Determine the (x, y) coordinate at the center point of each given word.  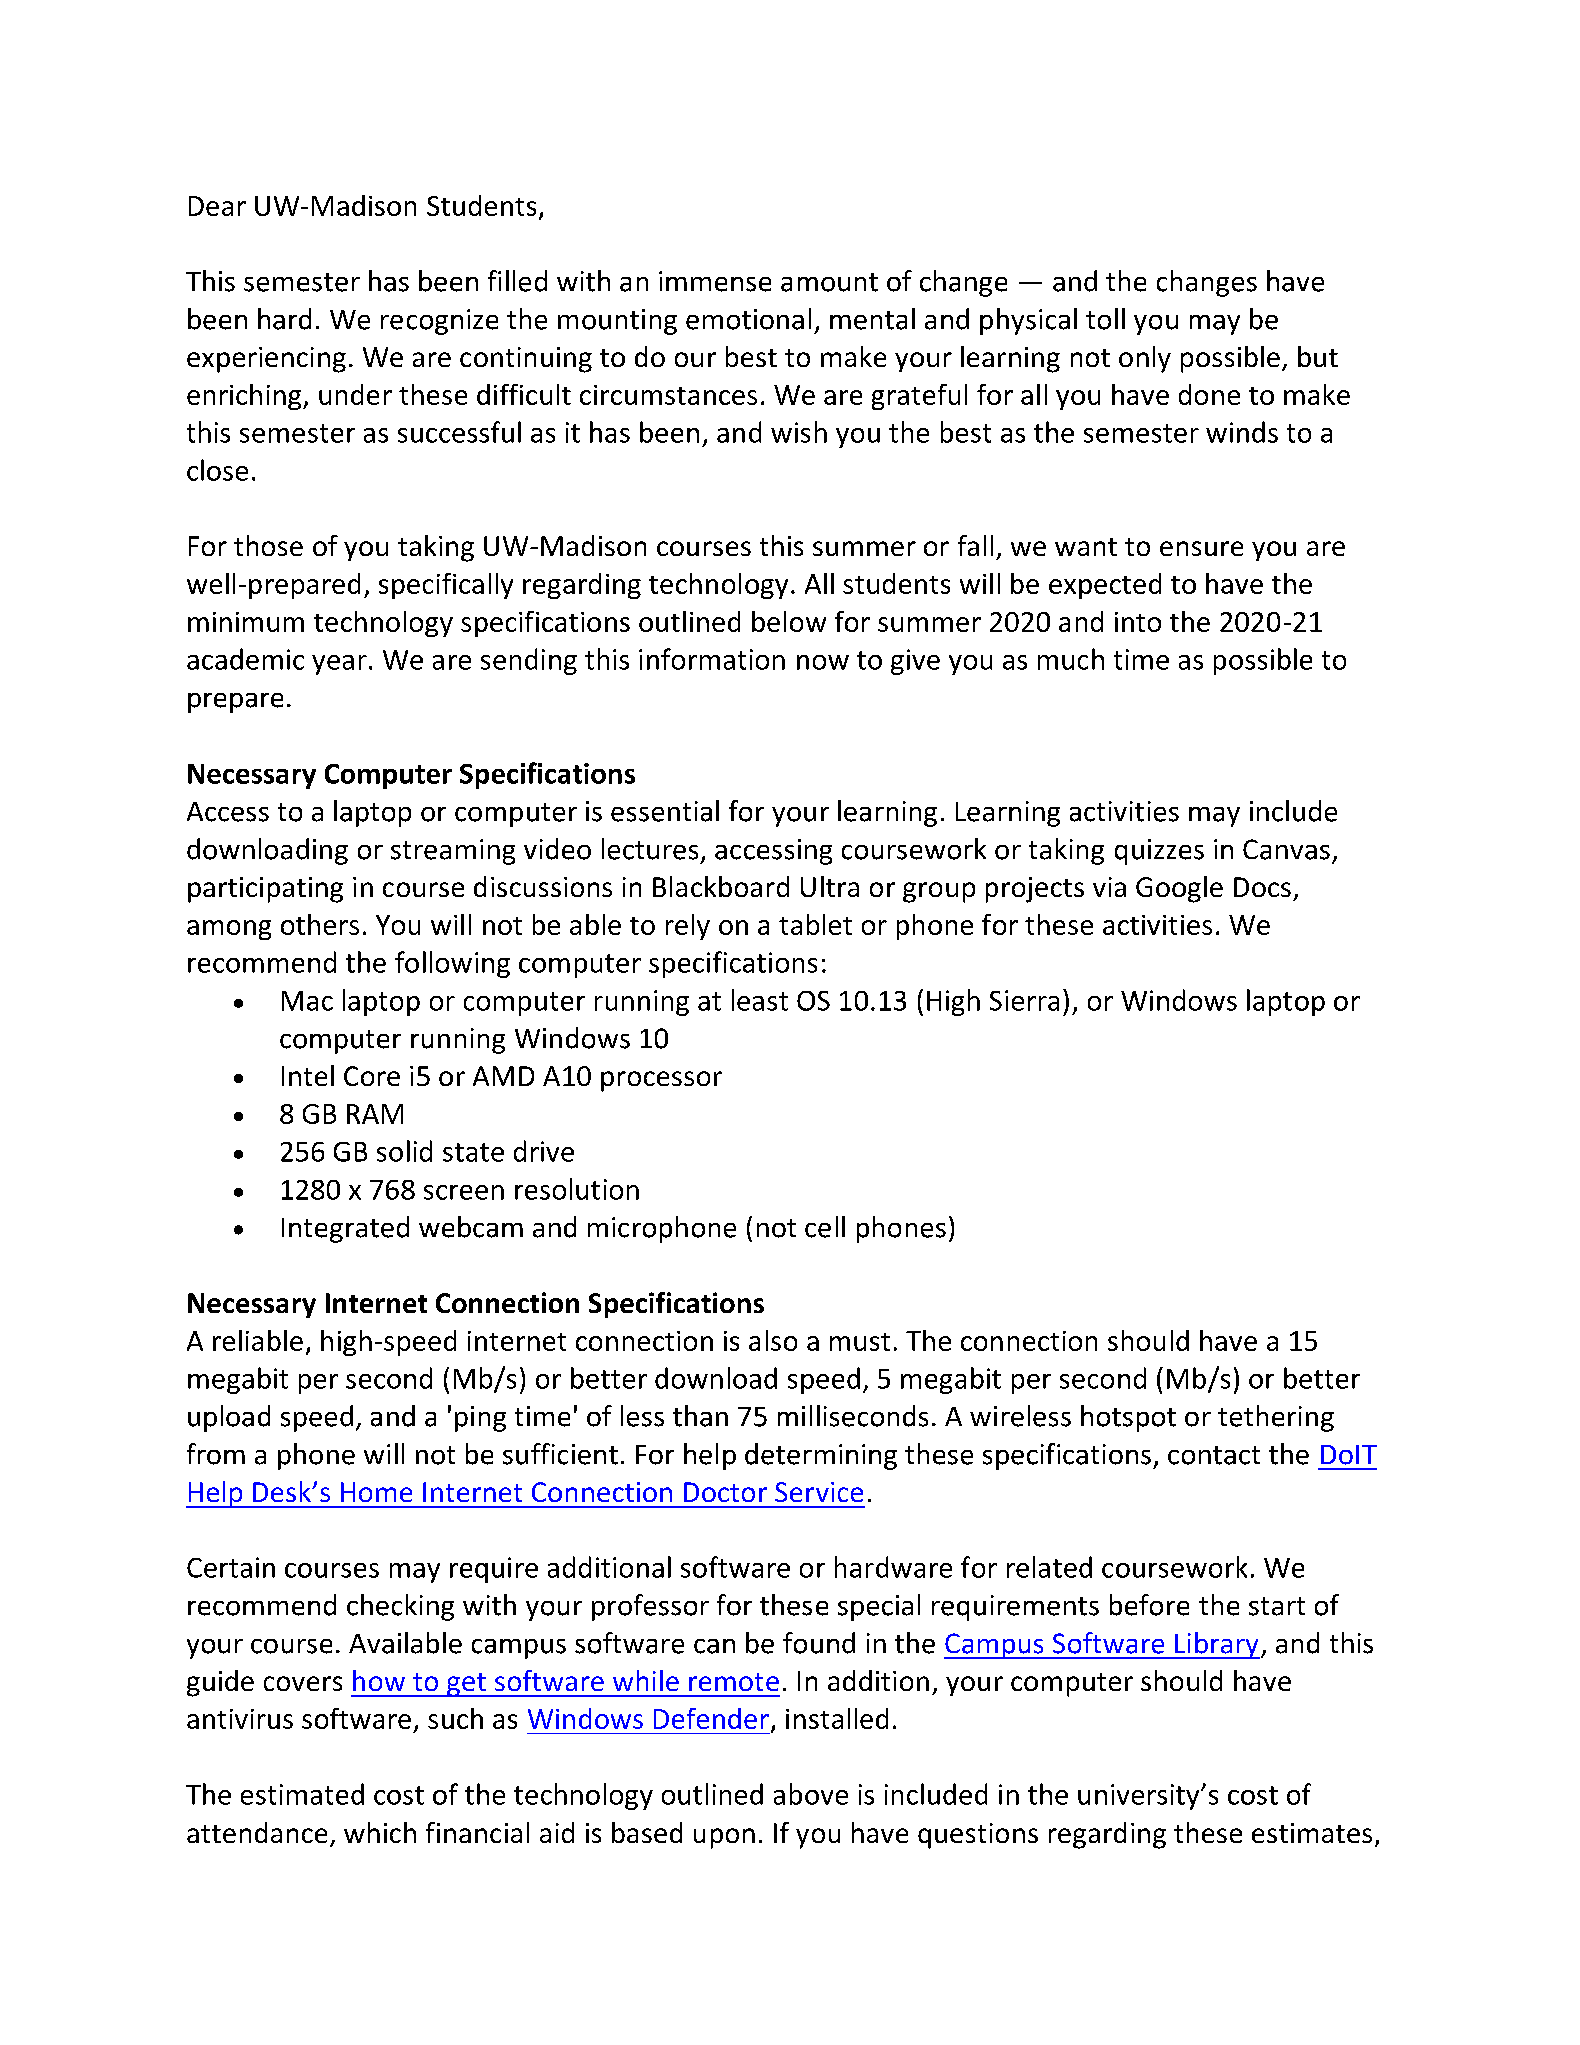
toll (1105, 319)
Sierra (1024, 1000)
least (760, 1000)
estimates (1312, 1833)
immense (715, 281)
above (811, 1794)
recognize (439, 322)
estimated (302, 1794)
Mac (307, 1001)
